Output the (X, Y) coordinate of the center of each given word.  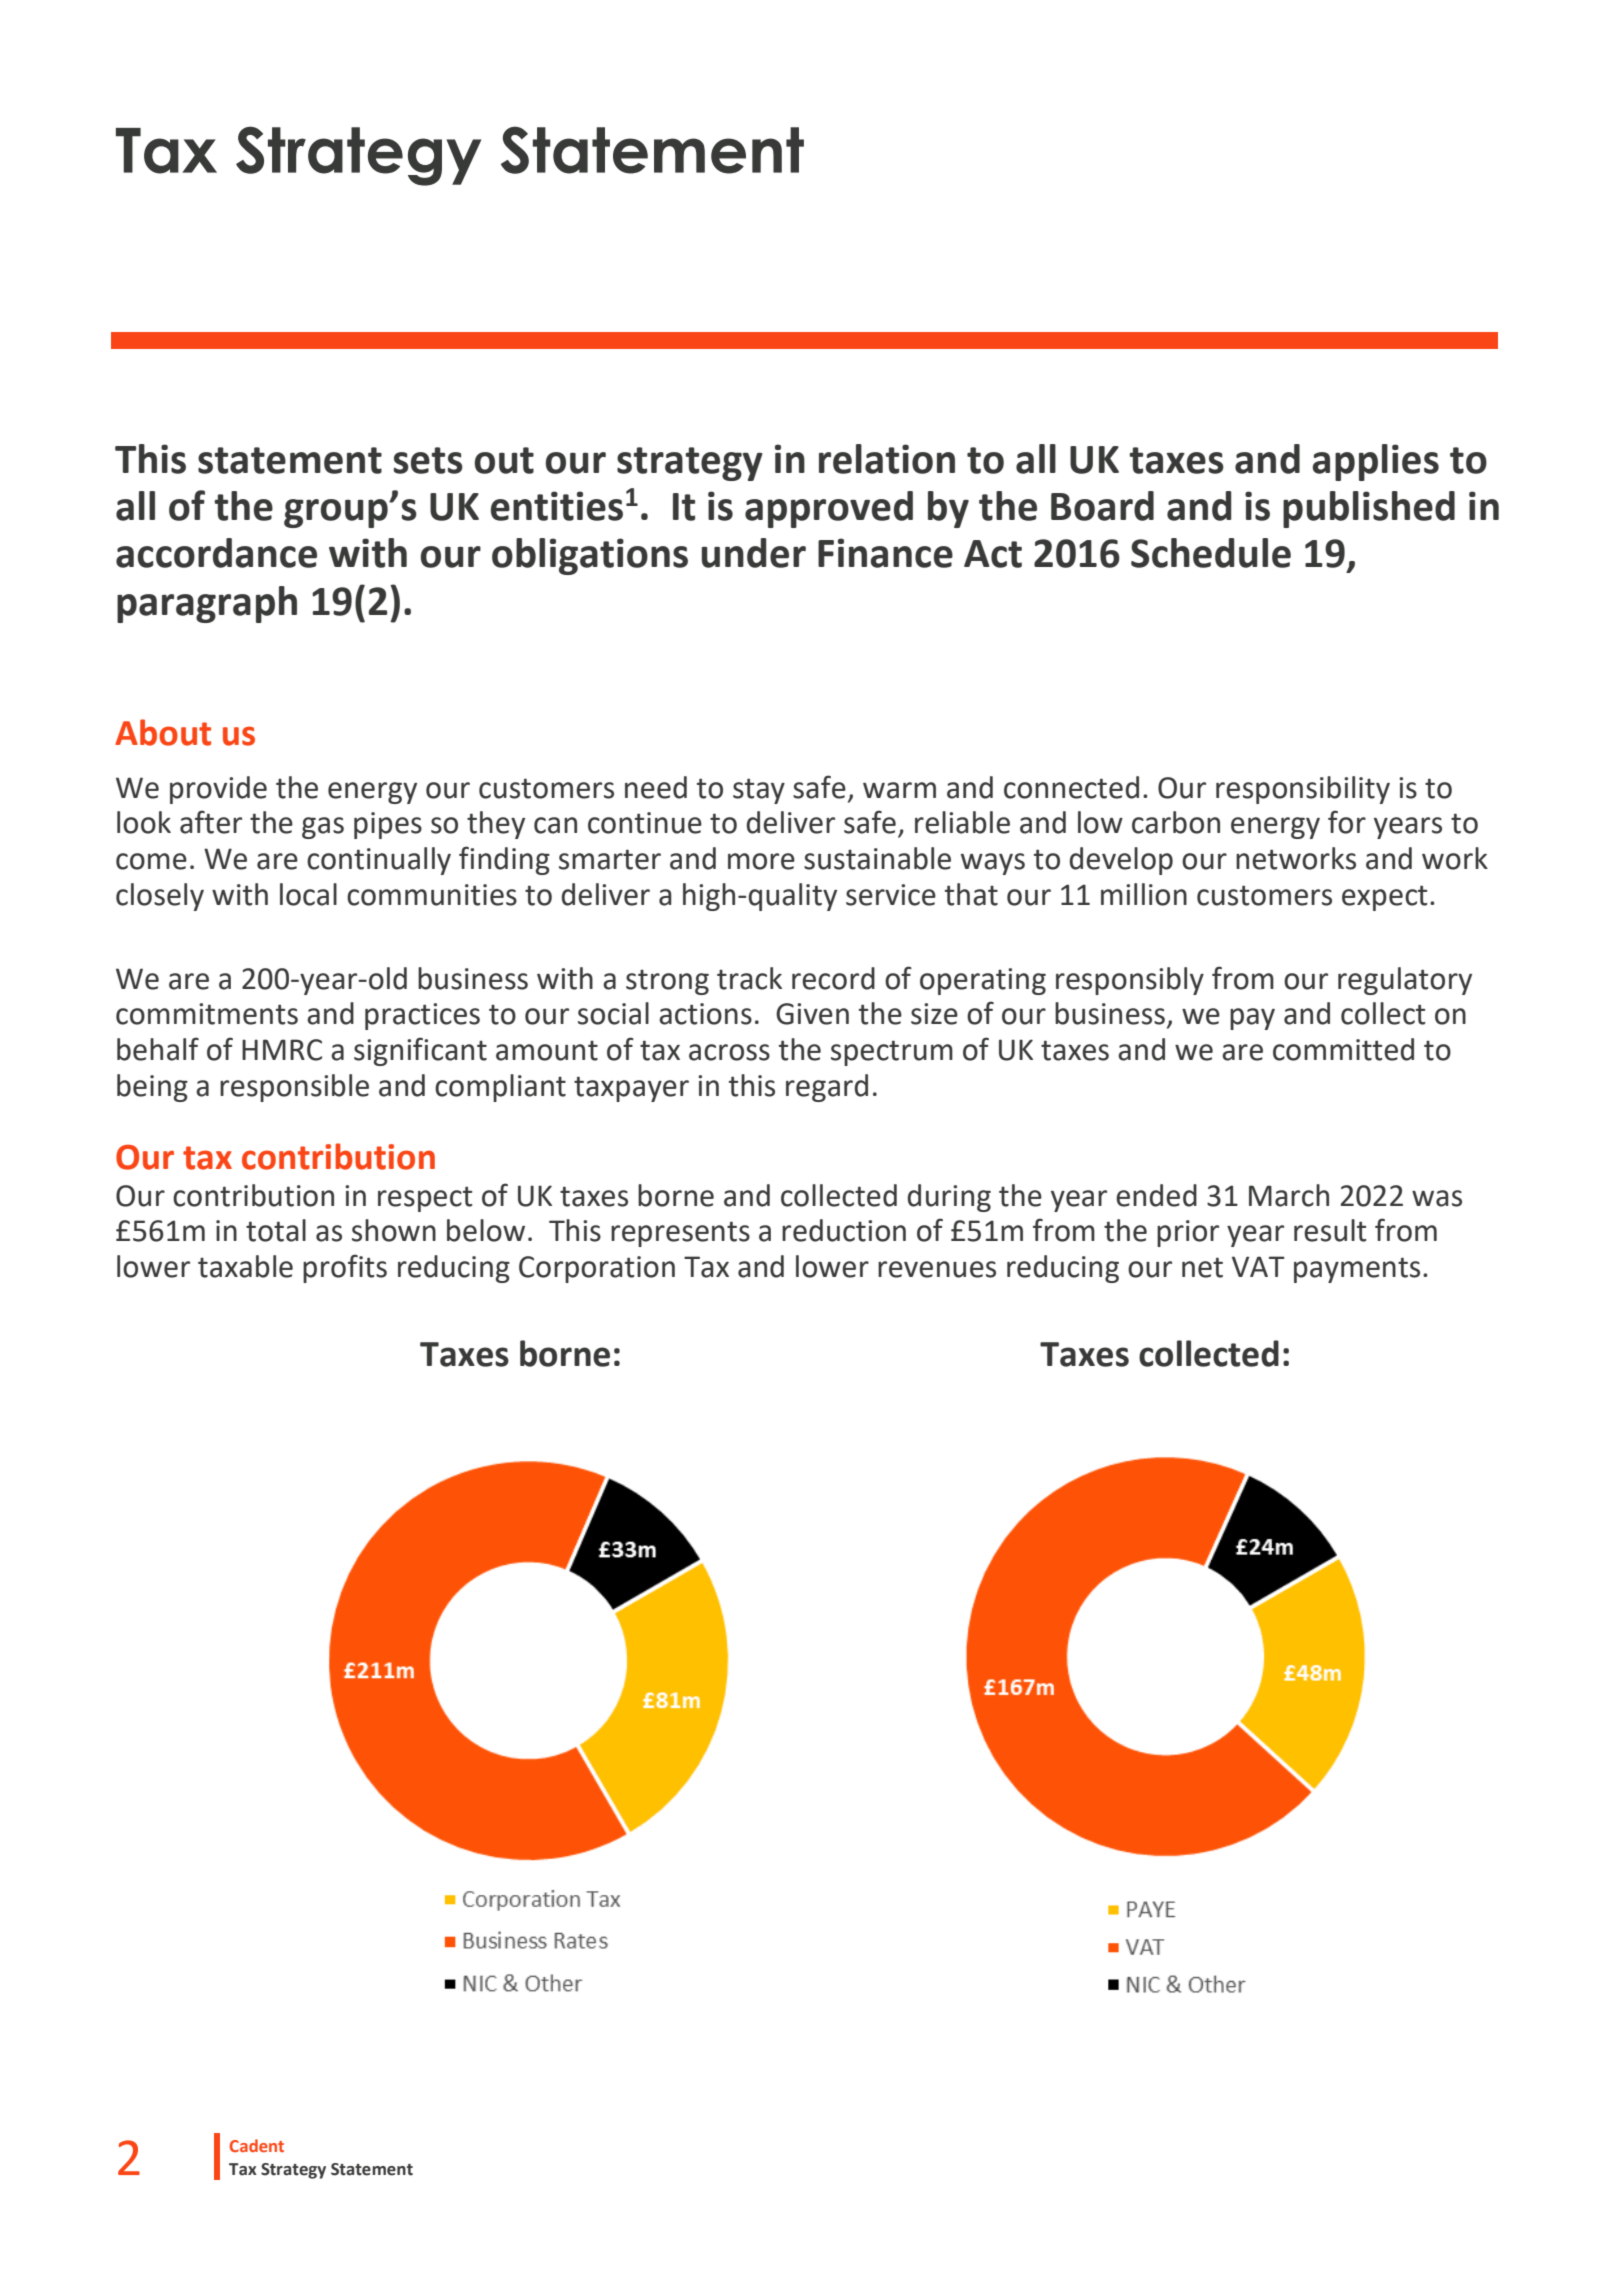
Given (812, 1014)
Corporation (597, 1269)
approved (829, 509)
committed (1343, 1049)
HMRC (282, 1050)
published (1369, 509)
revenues (937, 1269)
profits (345, 1268)
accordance (216, 553)
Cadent (257, 2145)
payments (1357, 1270)
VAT (1258, 1266)
